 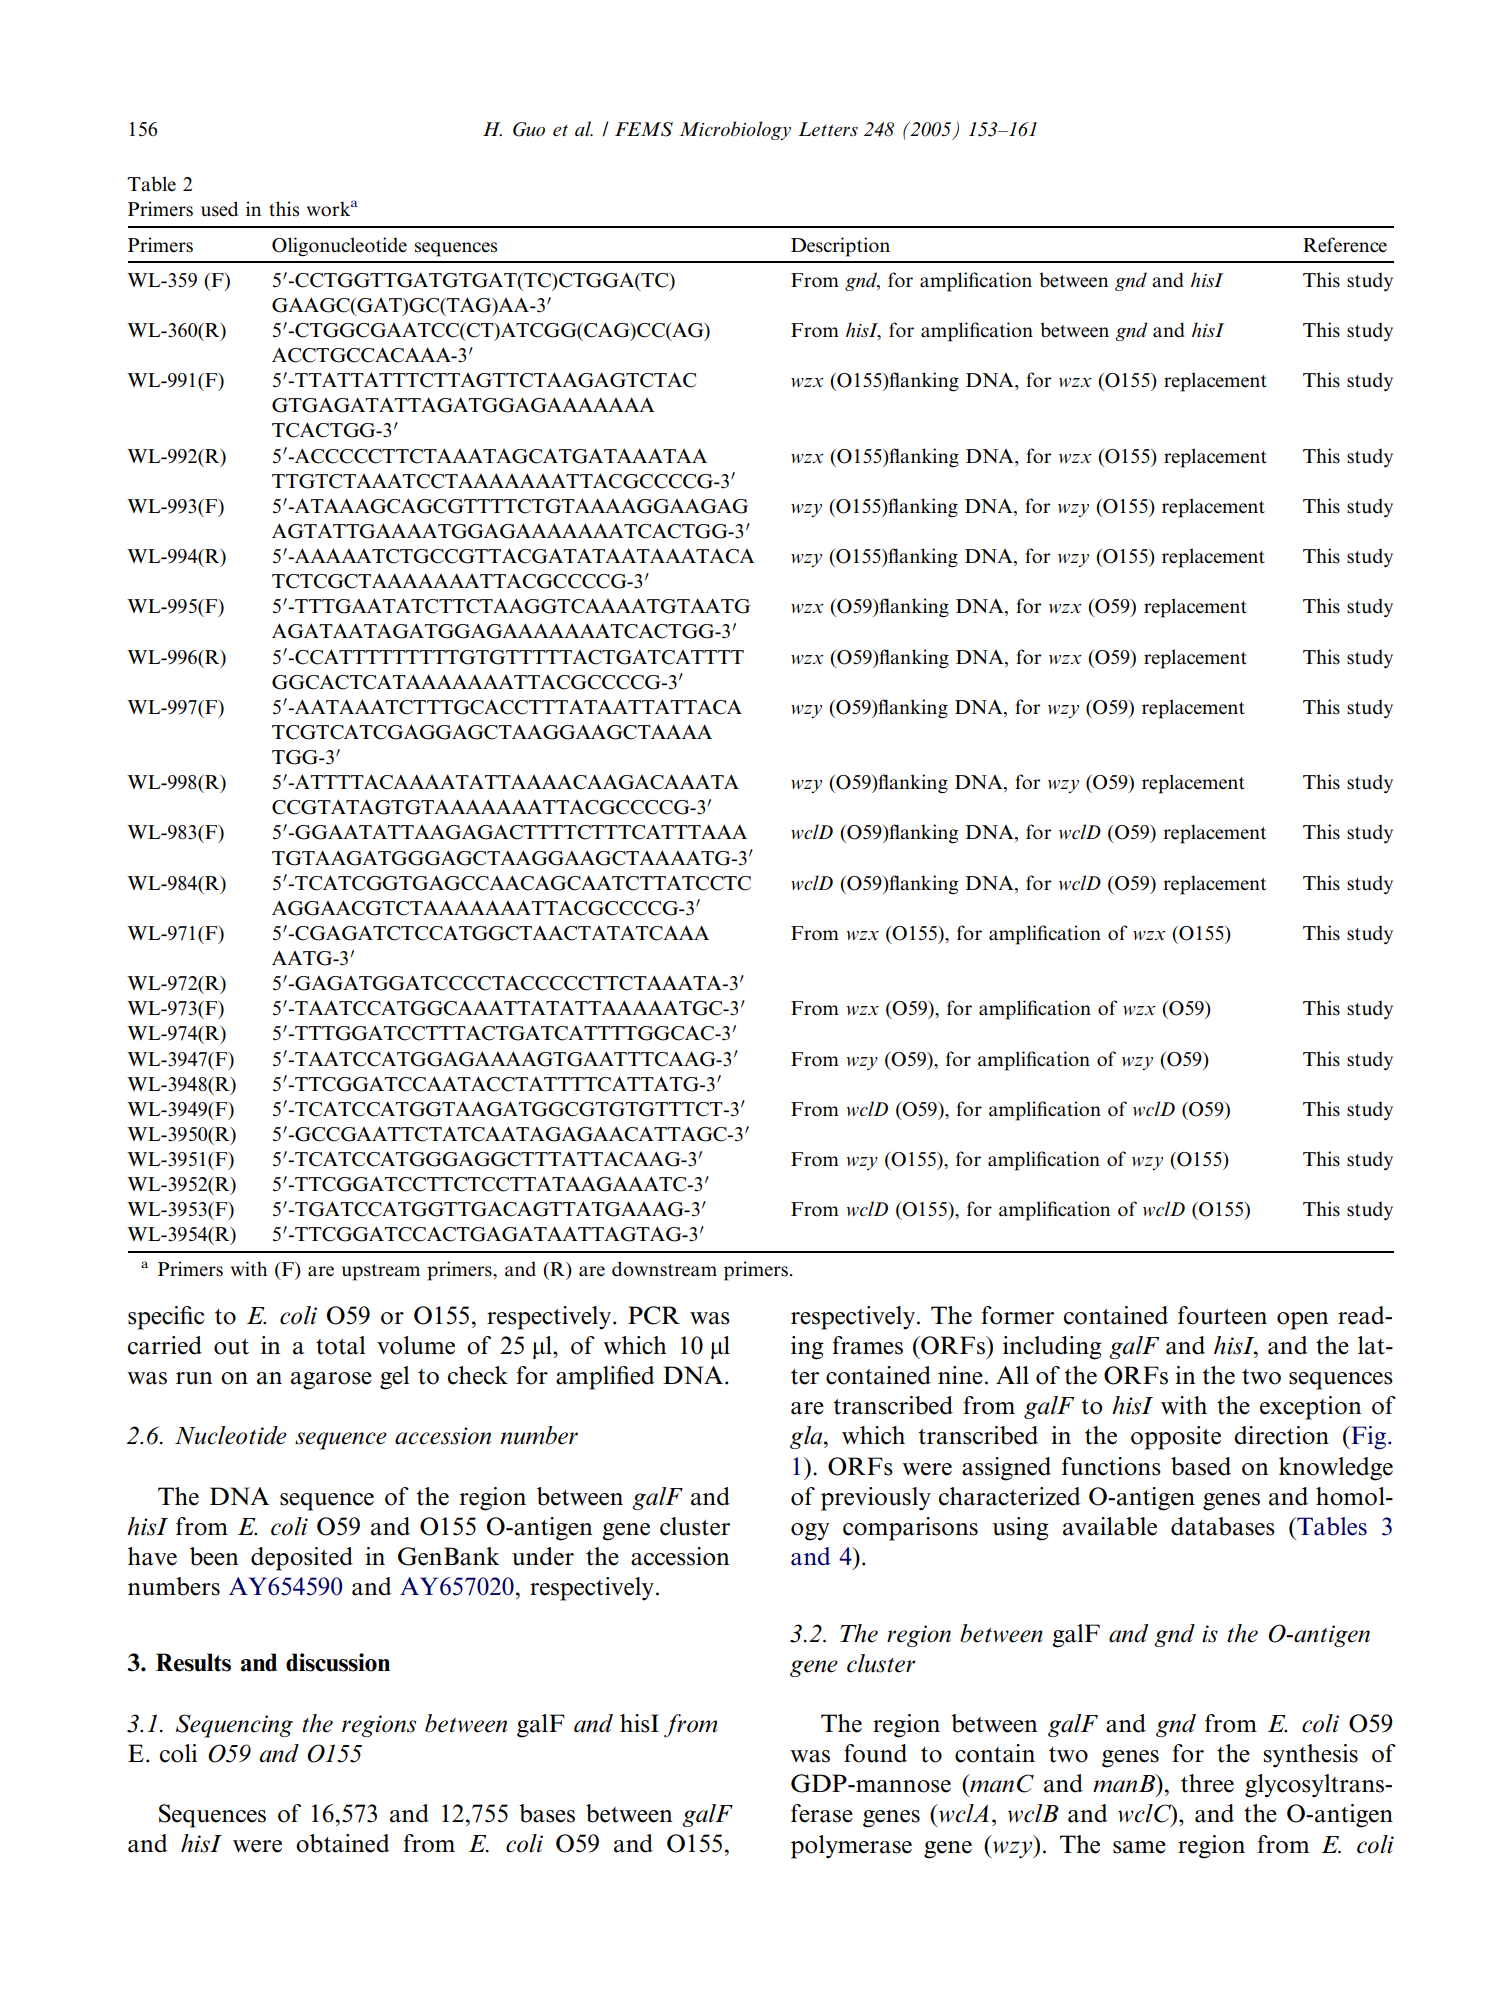 I want to click on fourteen, so click(x=1222, y=1315).
